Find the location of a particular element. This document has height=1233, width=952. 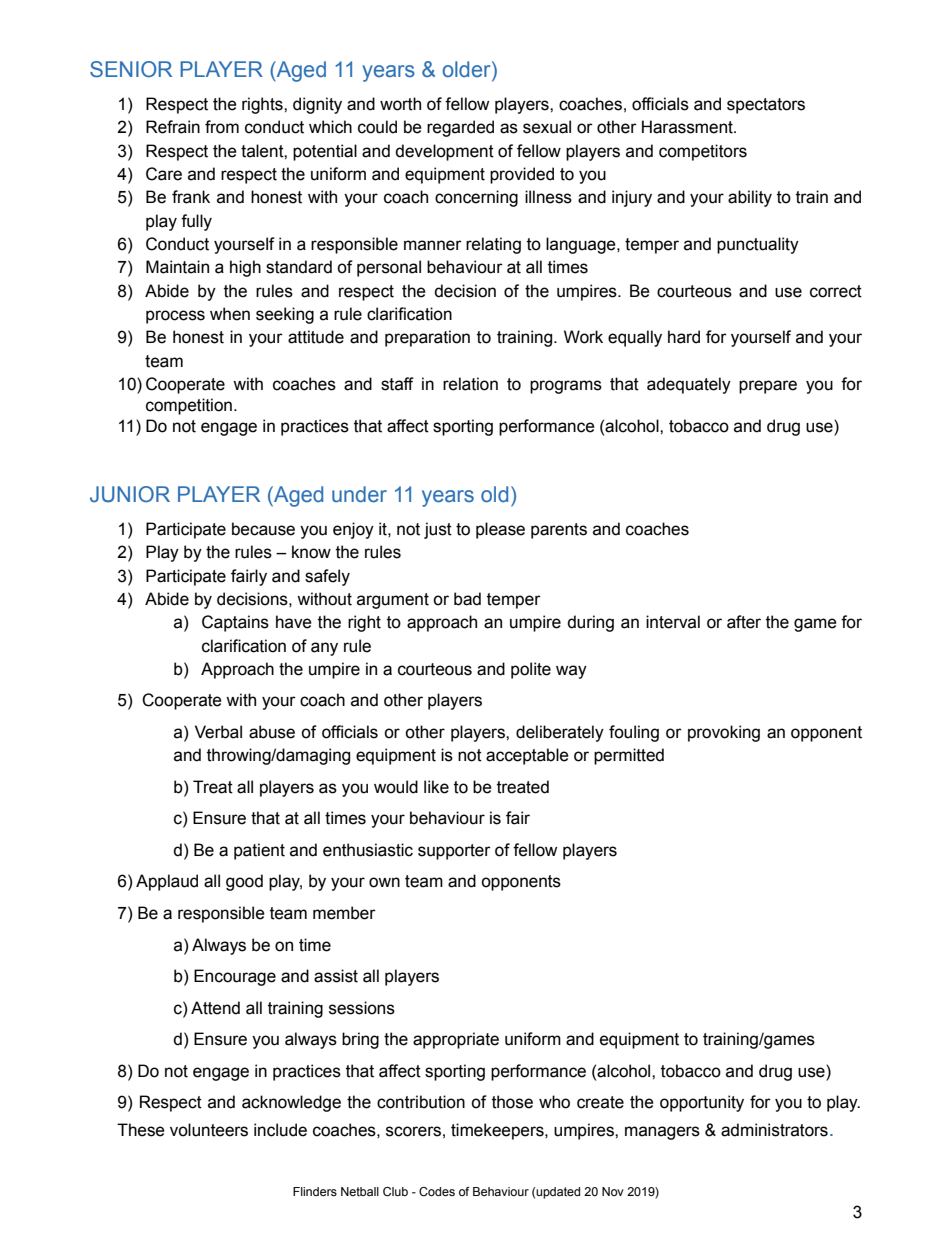

volunteers is located at coordinates (209, 1130).
